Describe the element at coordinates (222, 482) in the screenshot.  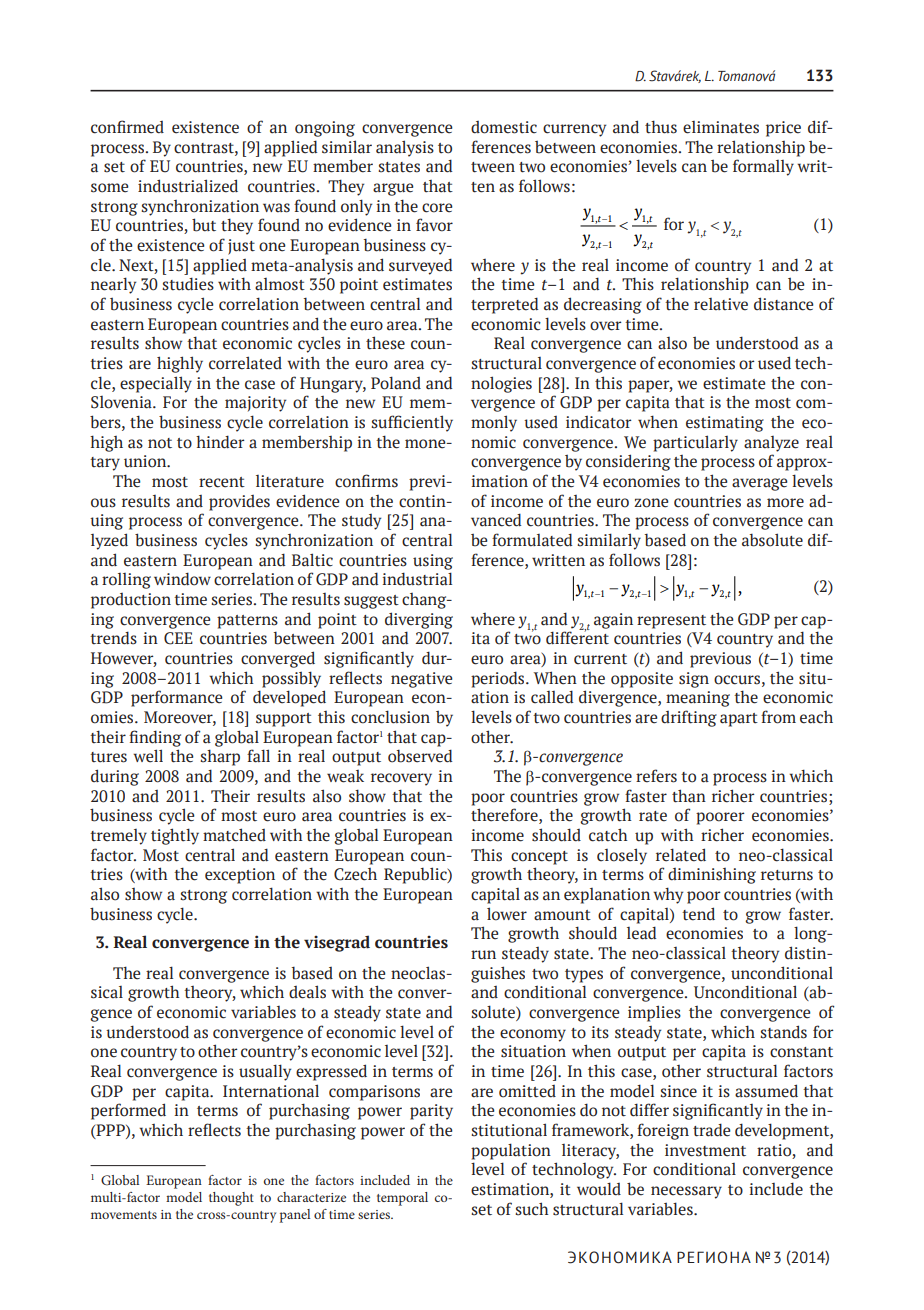
I see `recent` at that location.
